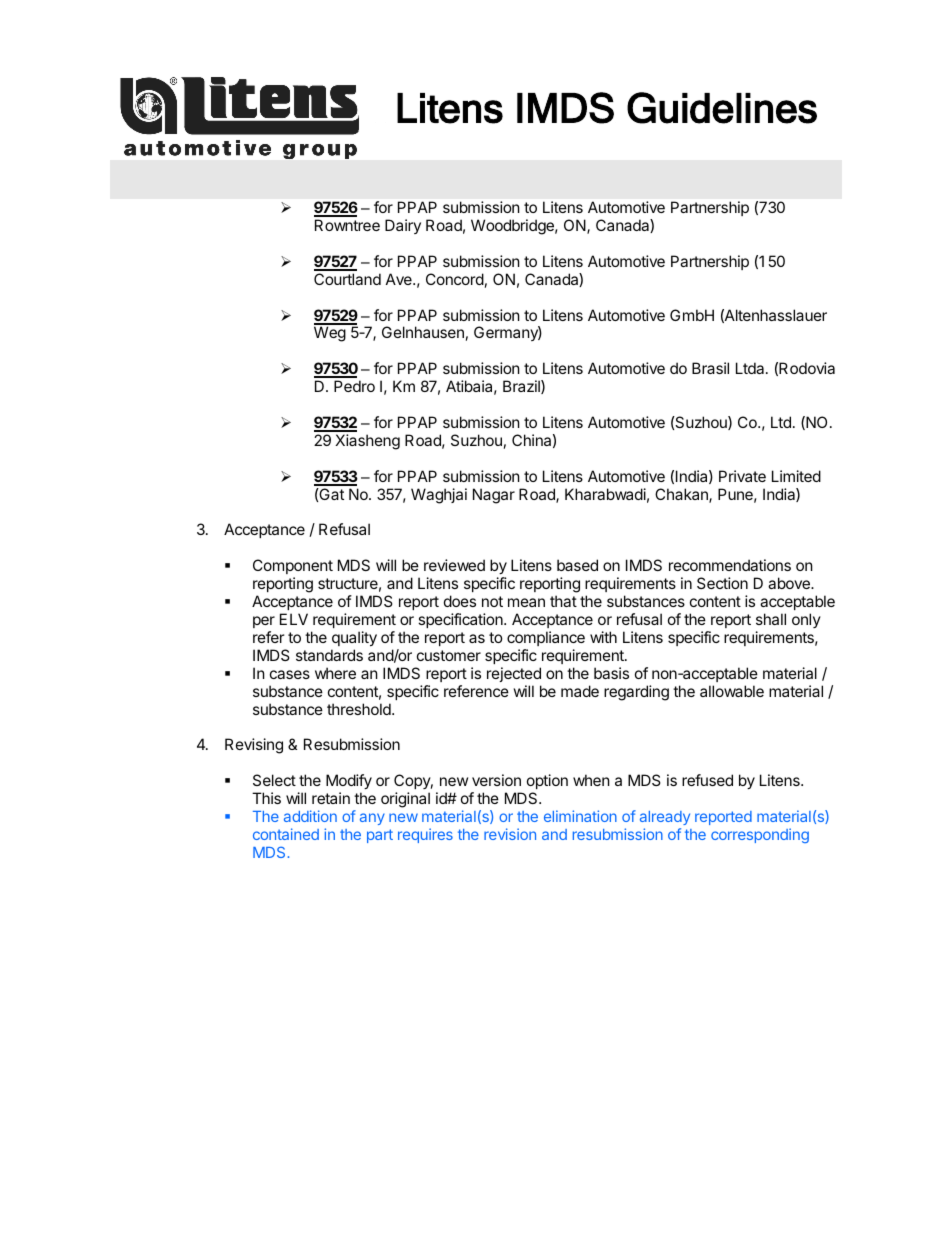 Image resolution: width=952 pixels, height=1233 pixels. I want to click on based, so click(577, 565).
